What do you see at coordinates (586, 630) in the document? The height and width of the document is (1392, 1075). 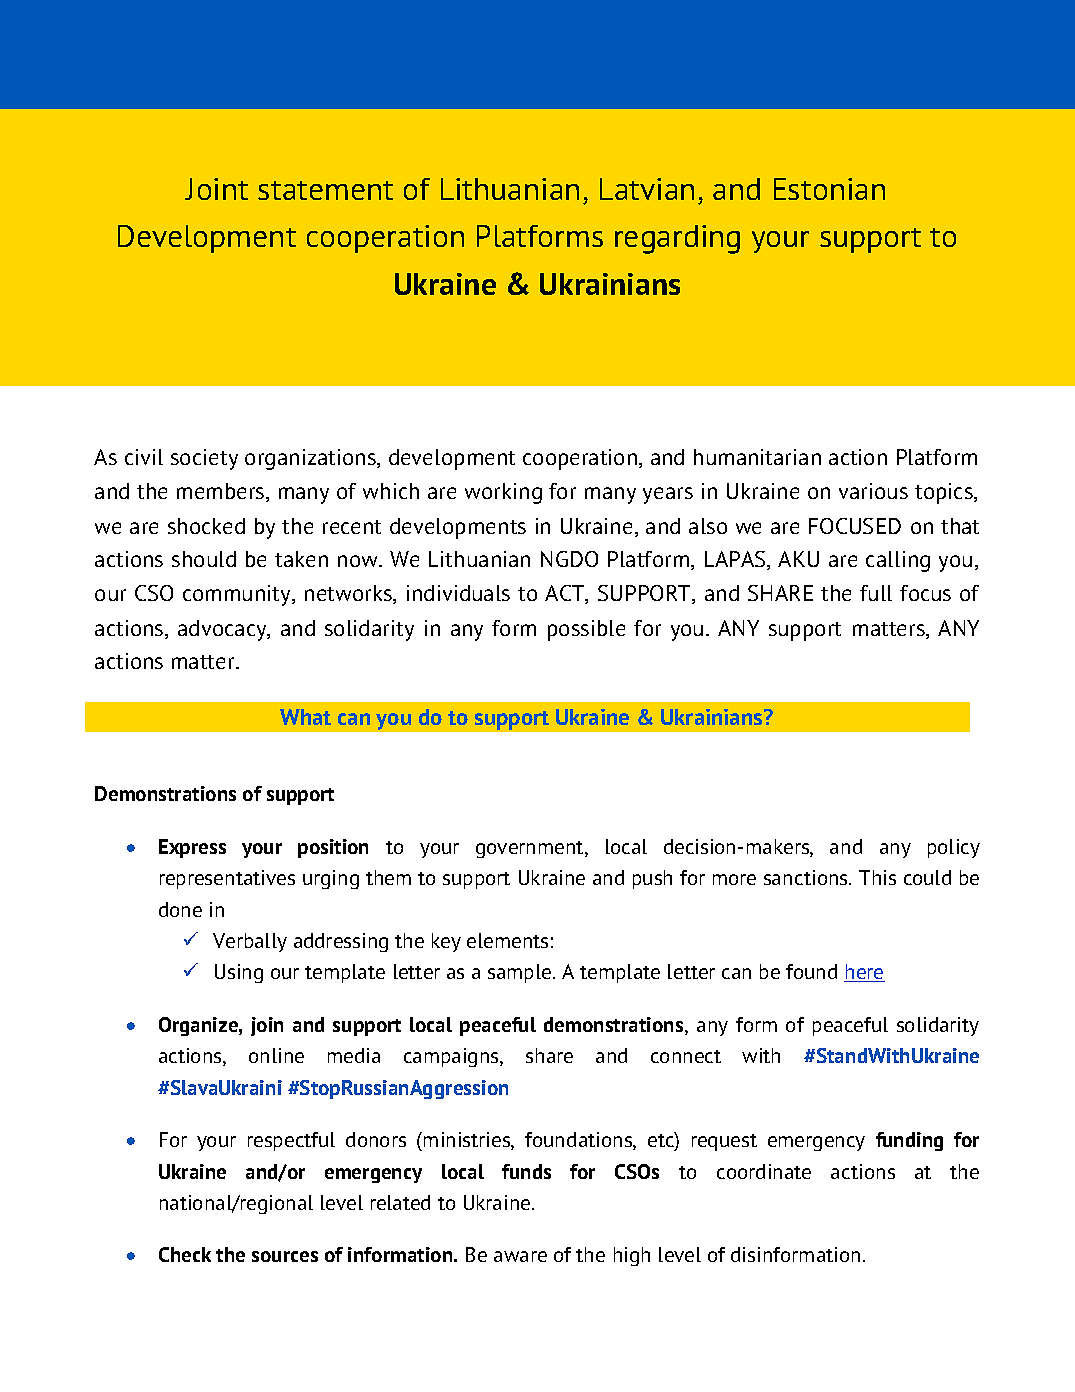 I see `possible` at bounding box center [586, 630].
